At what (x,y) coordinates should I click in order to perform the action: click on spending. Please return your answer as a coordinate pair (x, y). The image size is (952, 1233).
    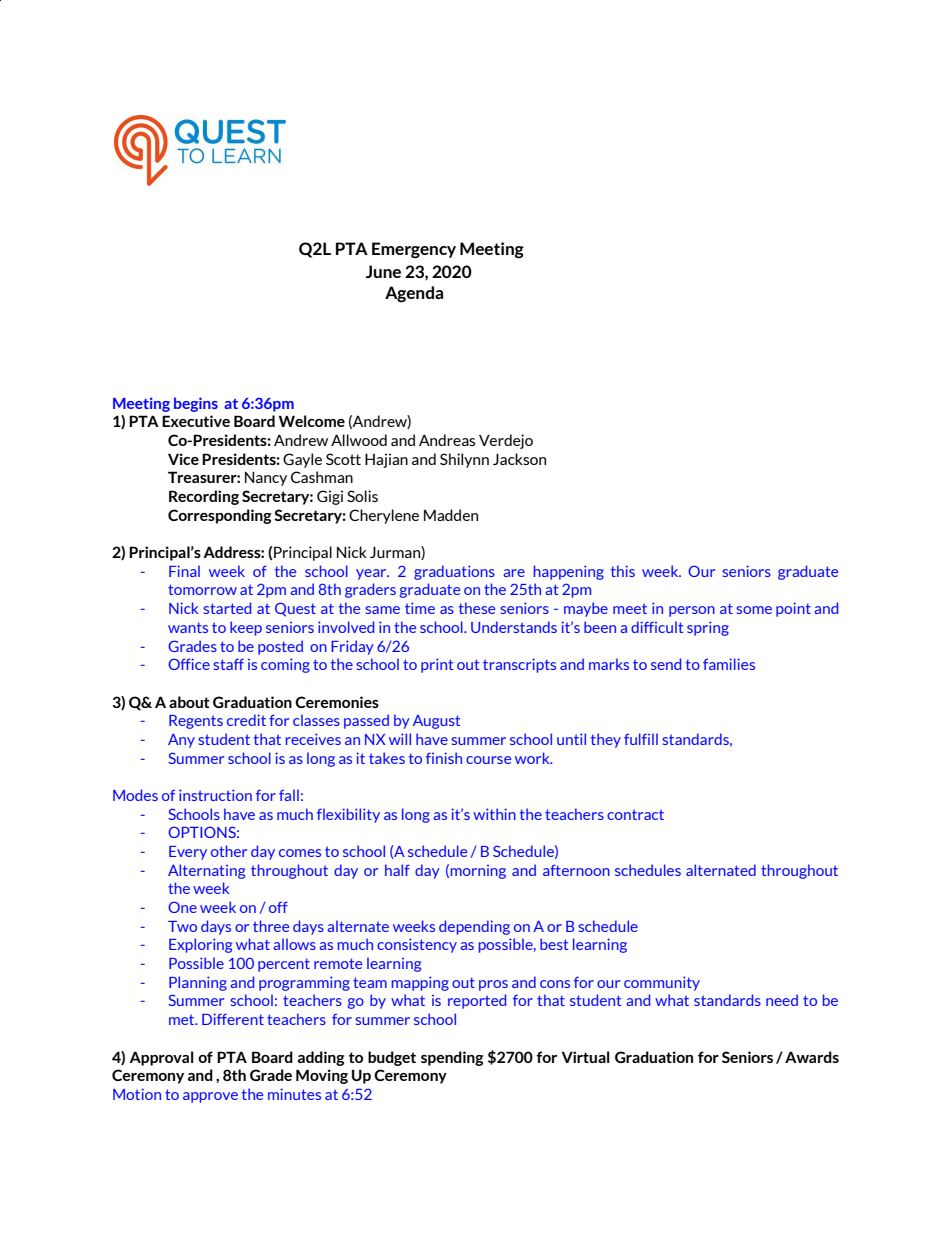
    Looking at the image, I should click on (452, 1058).
